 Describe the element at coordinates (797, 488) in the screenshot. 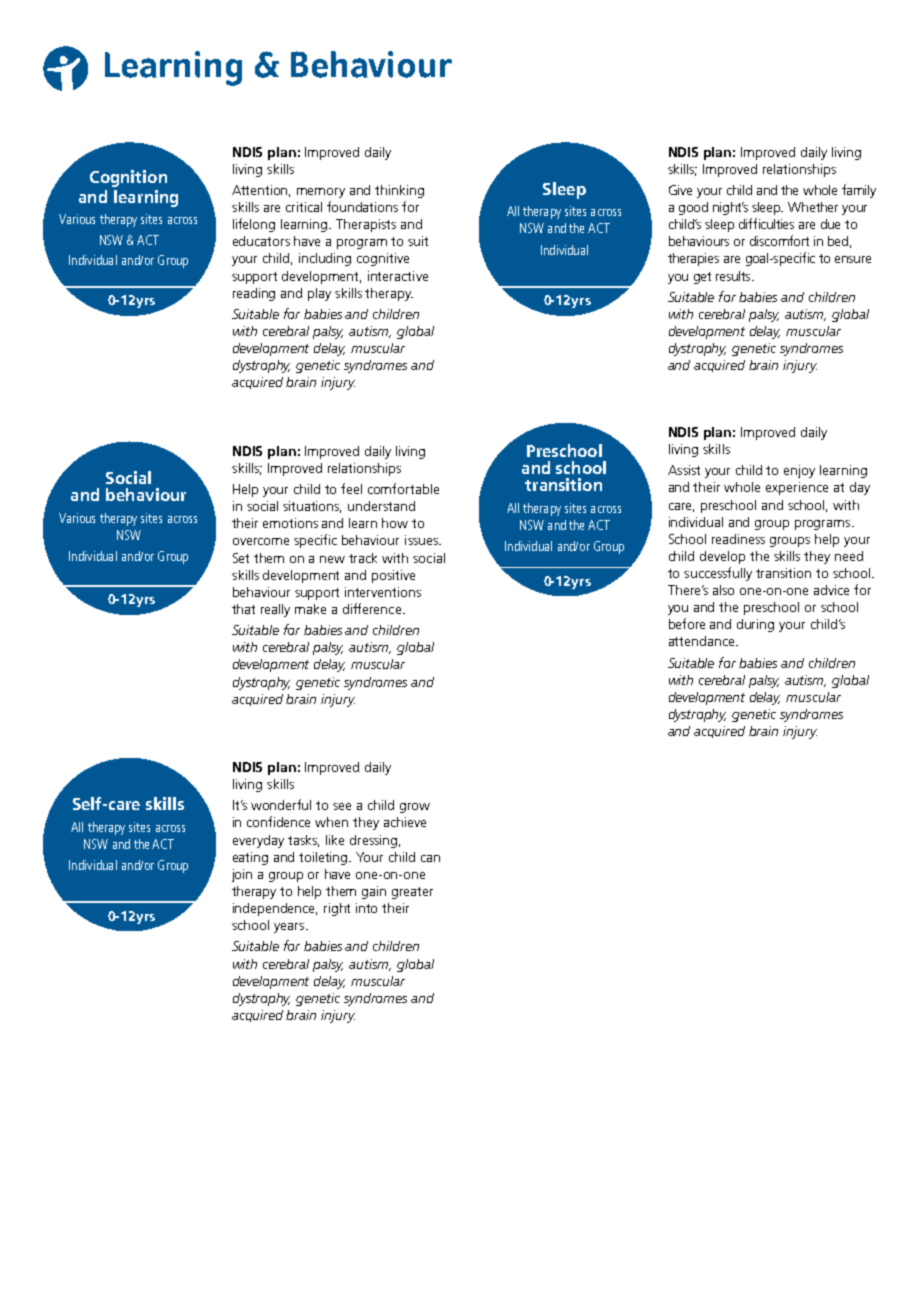

I see `experience` at that location.
